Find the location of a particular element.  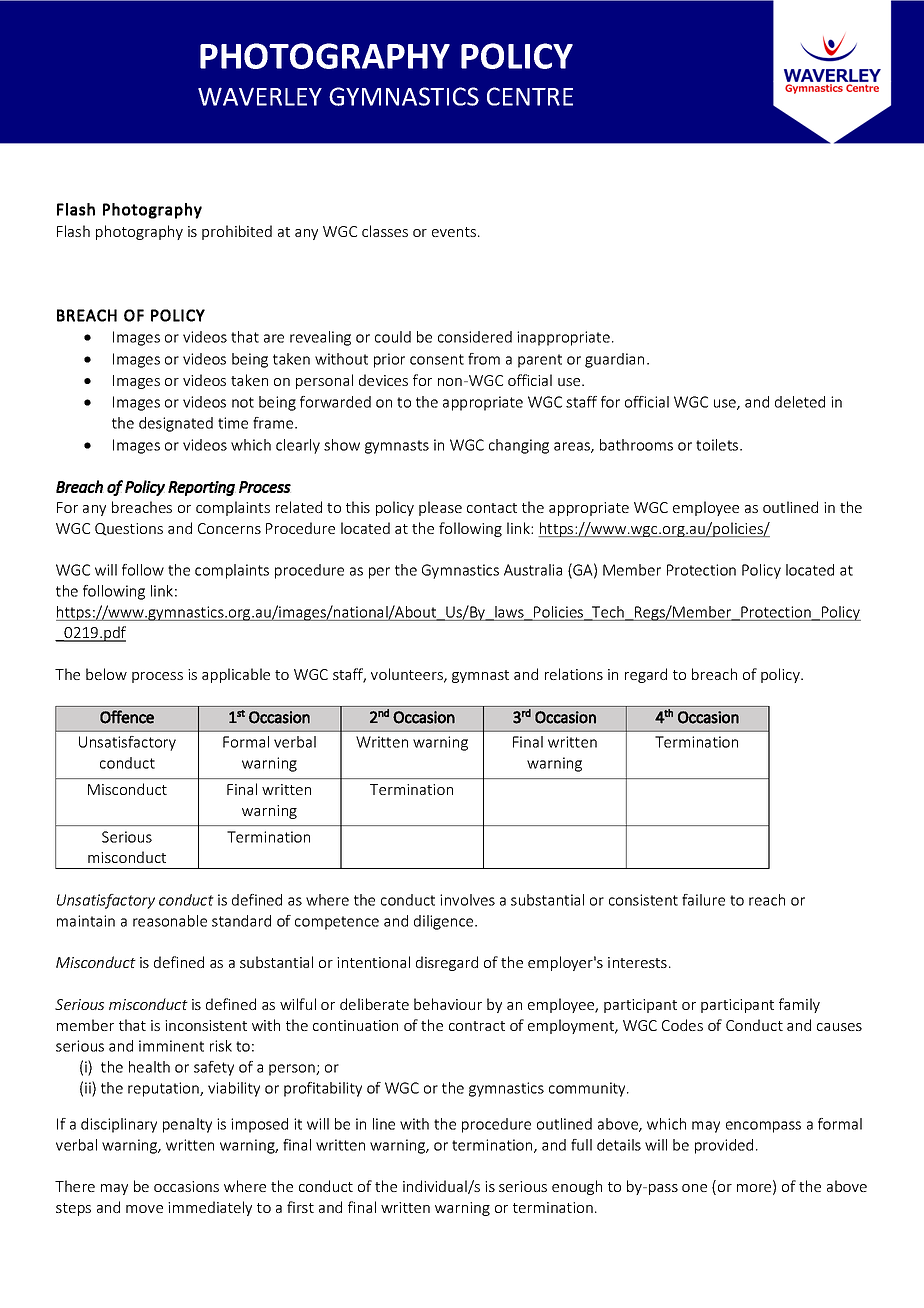

toilets is located at coordinates (718, 445).
